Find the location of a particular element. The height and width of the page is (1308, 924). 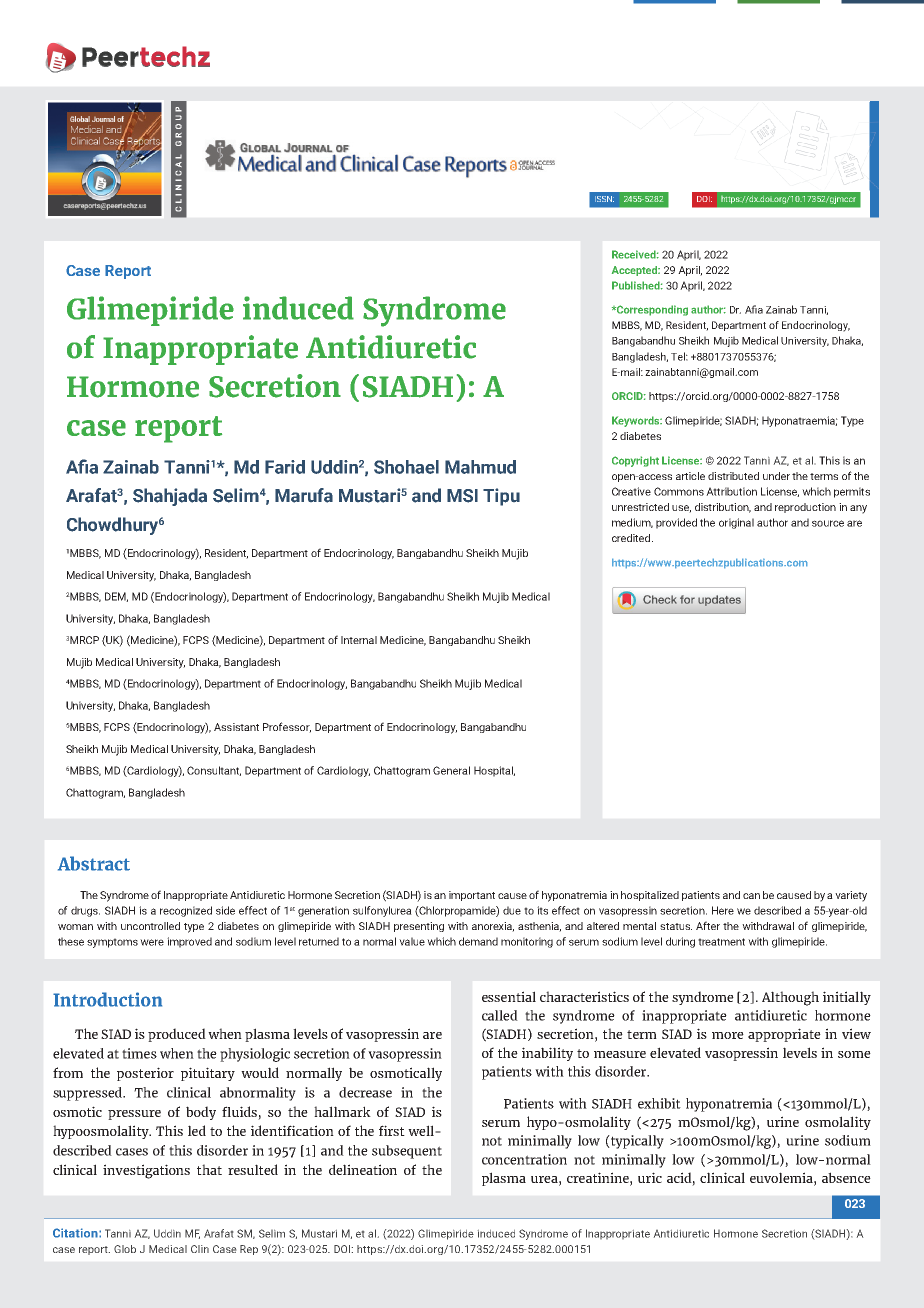

Mahmud is located at coordinates (480, 467).
